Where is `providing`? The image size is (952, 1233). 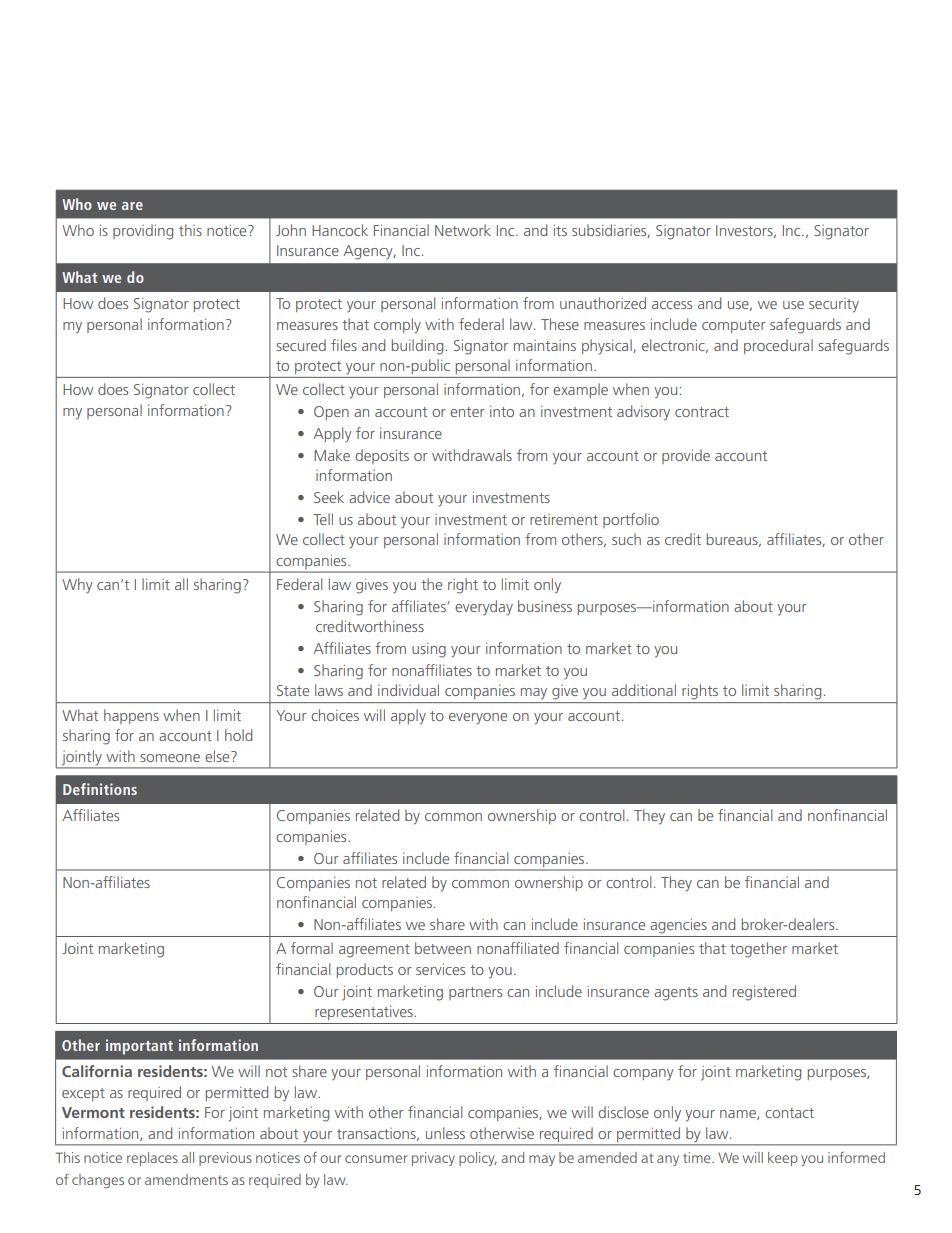
providing is located at coordinates (143, 232).
